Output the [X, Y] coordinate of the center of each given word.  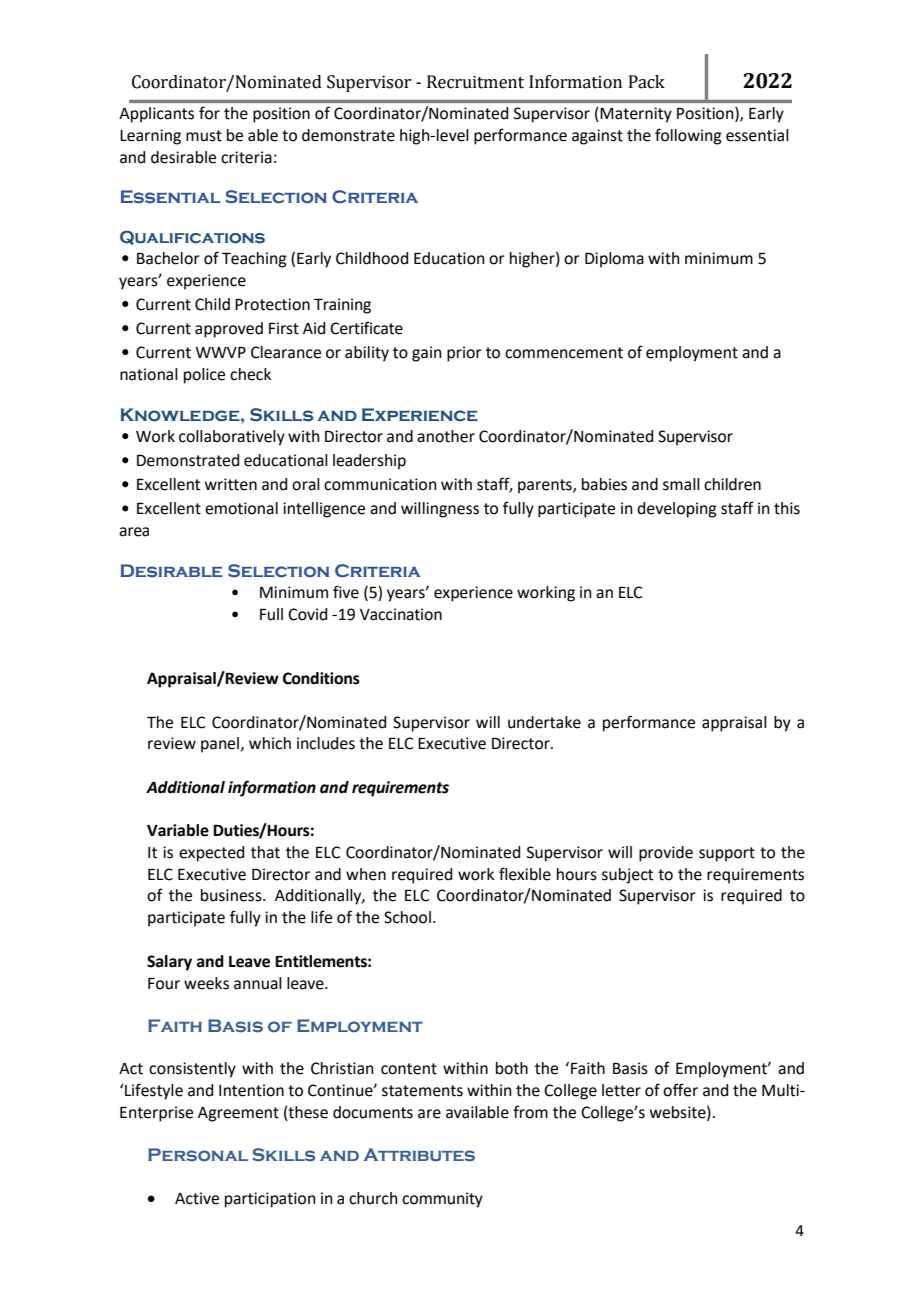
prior [464, 354]
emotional [241, 508]
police [204, 376]
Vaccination [401, 614]
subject [627, 876]
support [727, 854]
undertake [544, 722]
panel [220, 745]
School [407, 917]
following [688, 136]
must [204, 136]
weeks [206, 983]
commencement [564, 353]
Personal [198, 1155]
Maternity [636, 115]
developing [677, 510]
